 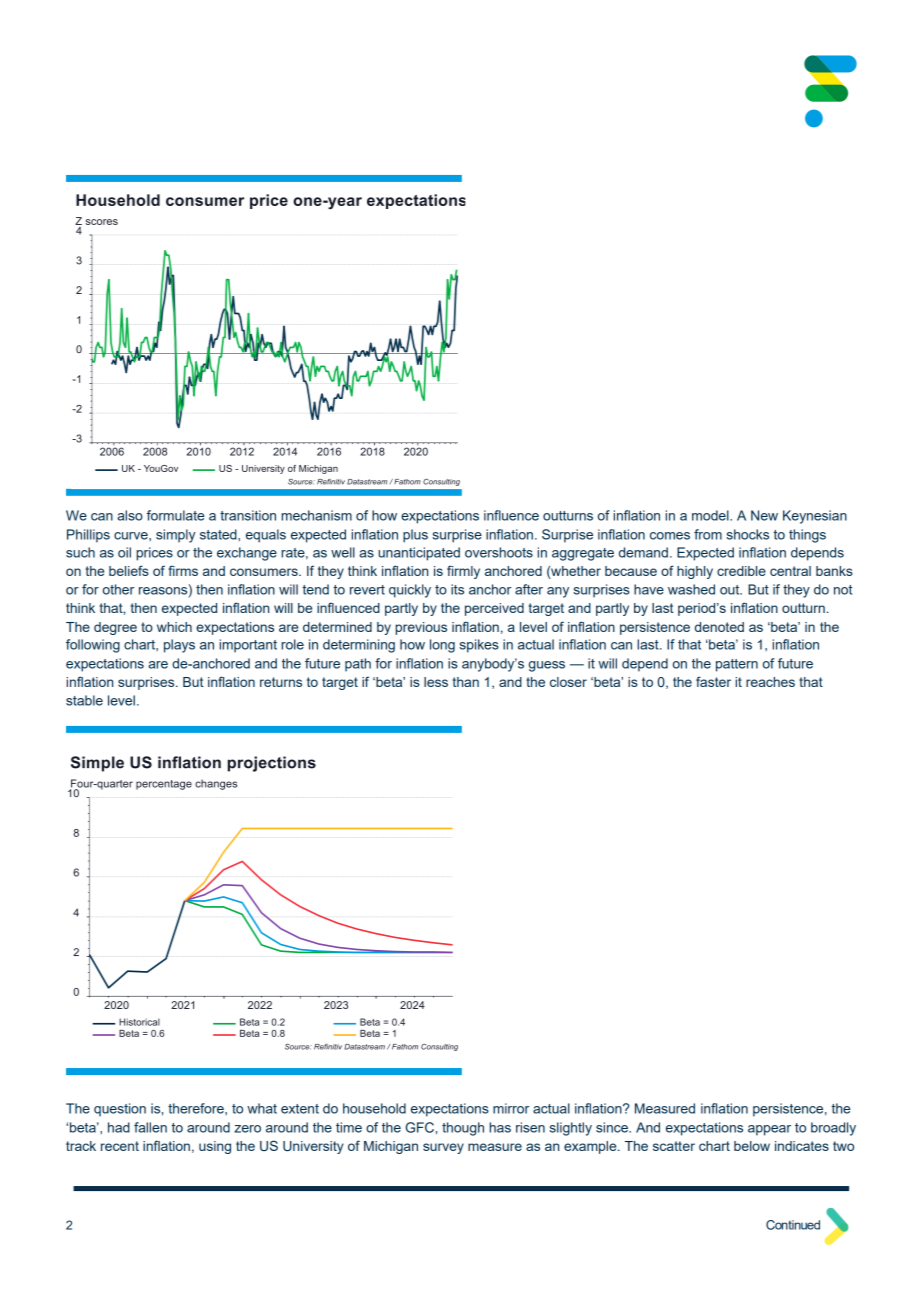 I want to click on shocks, so click(x=747, y=534).
